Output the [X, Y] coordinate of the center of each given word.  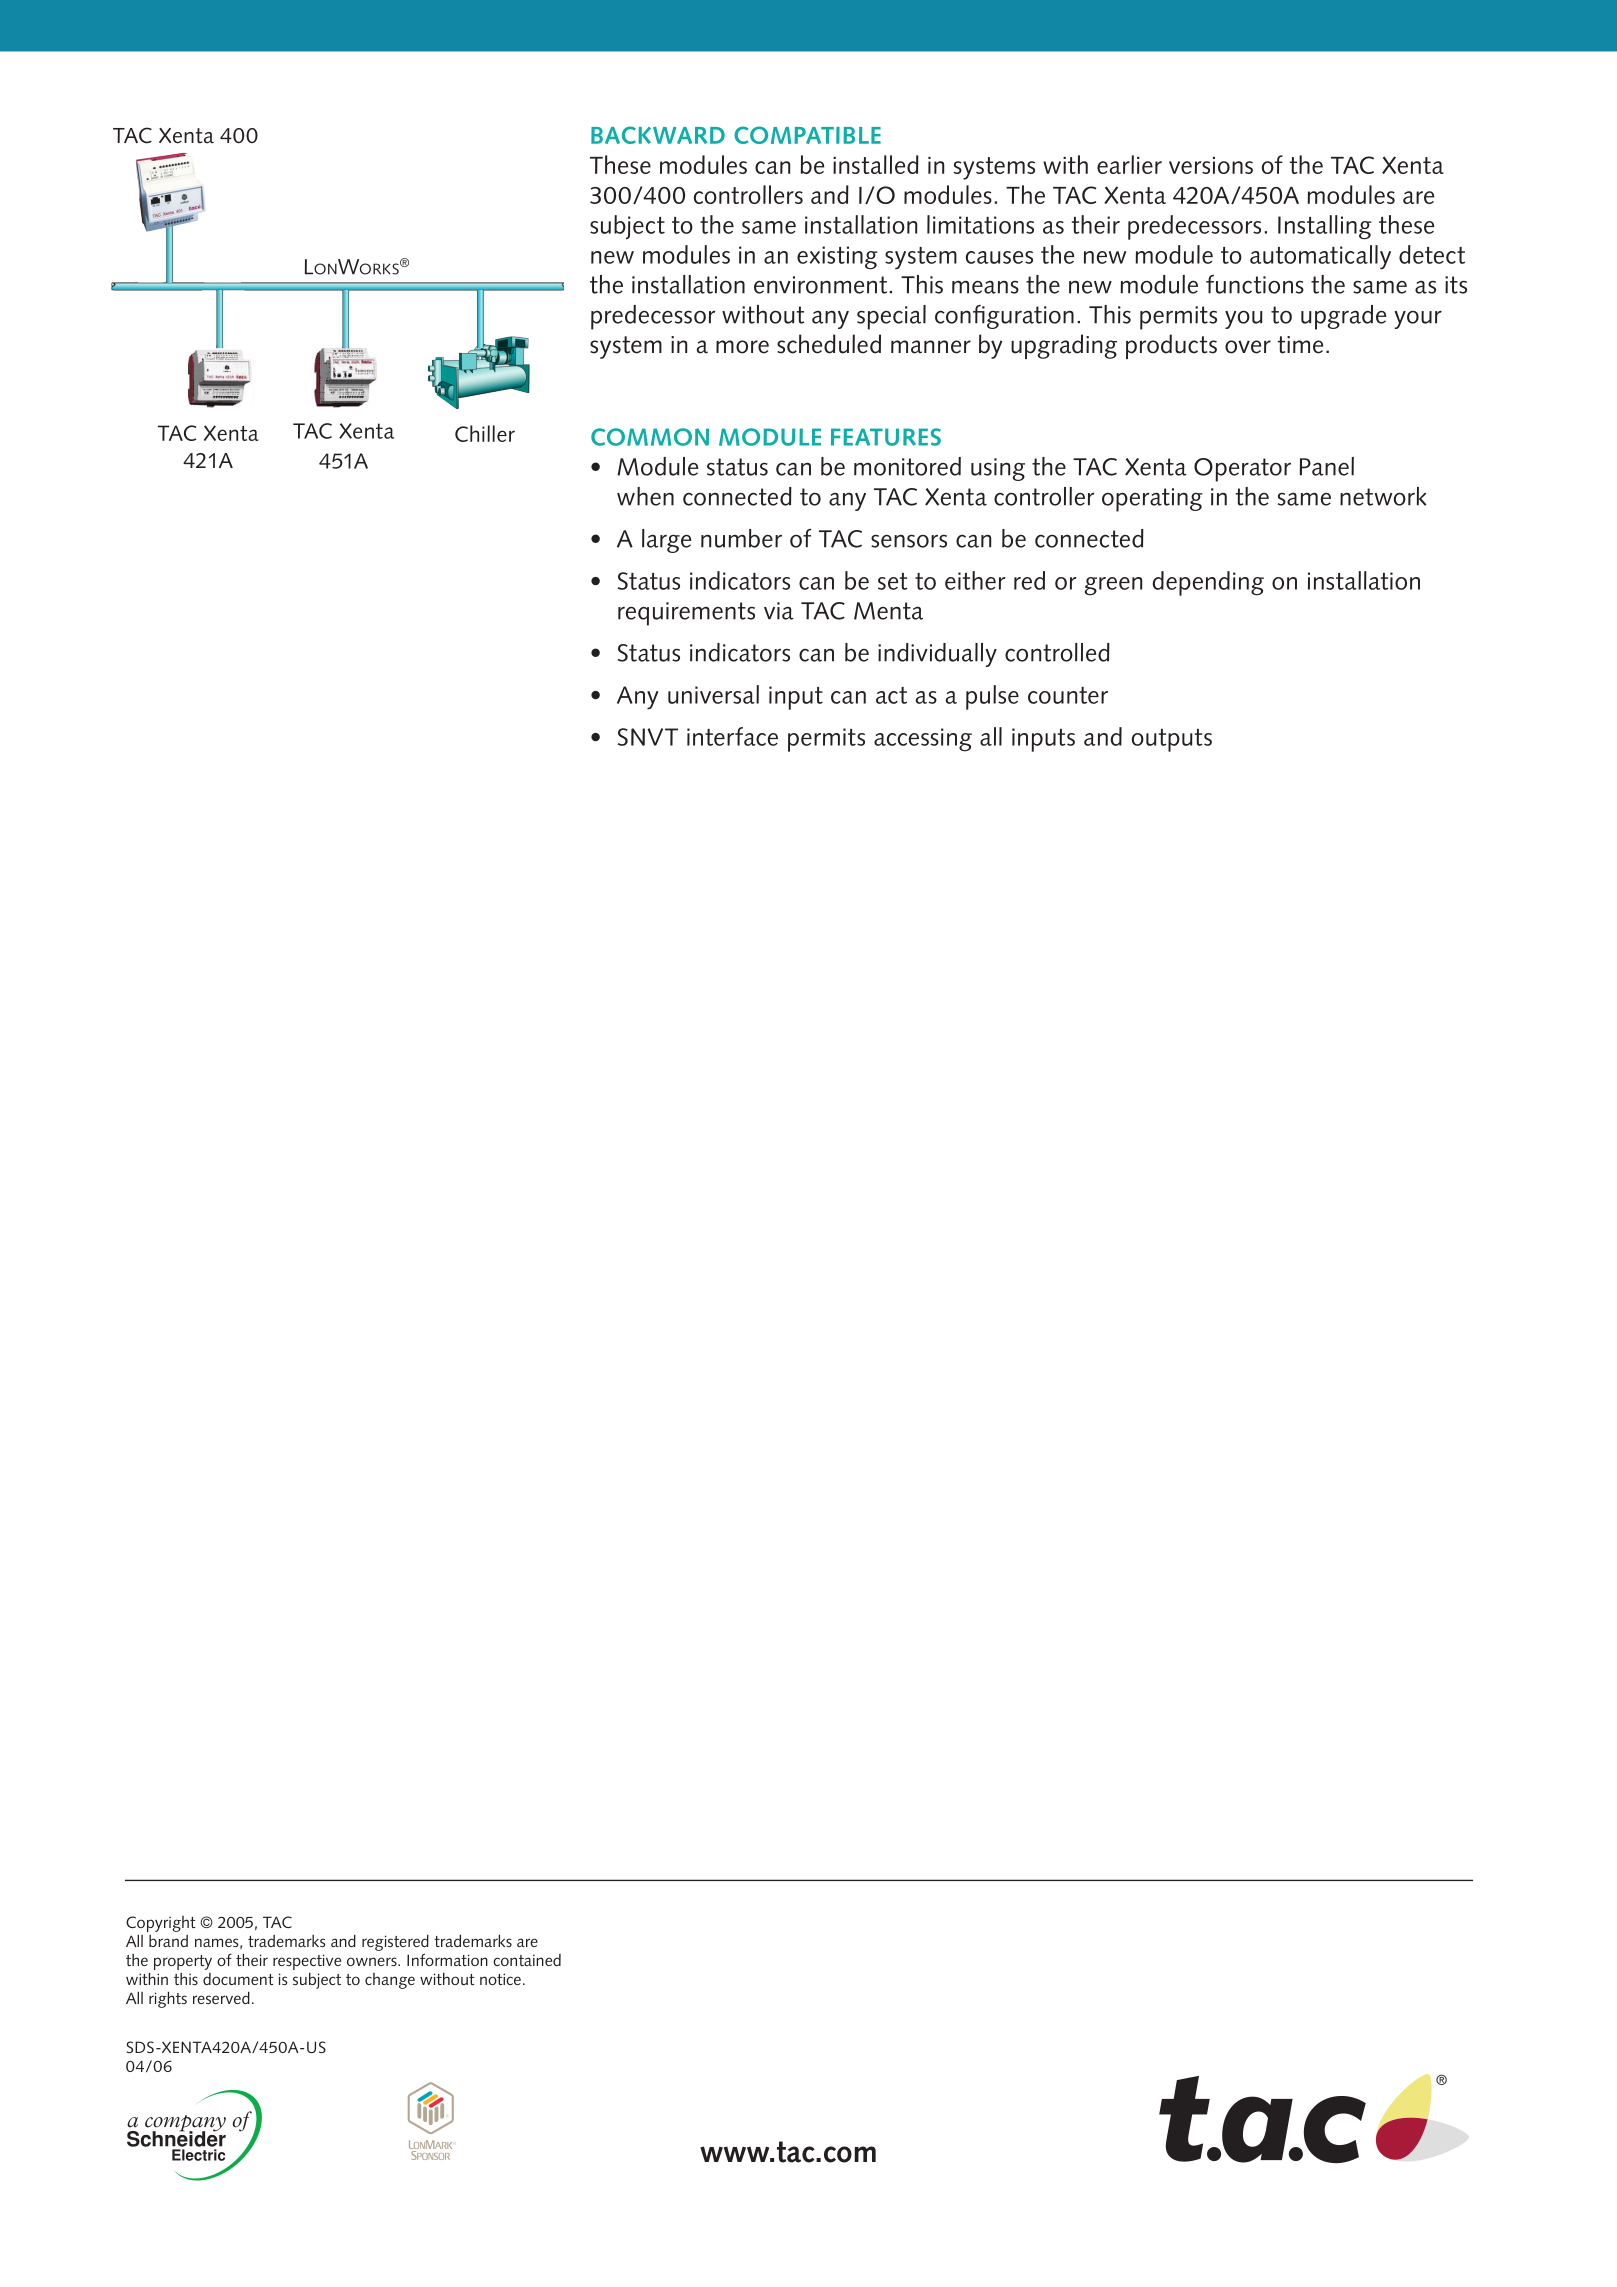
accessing [923, 740]
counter [1068, 695]
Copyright [161, 1924]
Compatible [807, 135]
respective [307, 1962]
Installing [1325, 227]
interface [732, 736]
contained [527, 1960]
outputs [1171, 740]
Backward [658, 135]
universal [713, 694]
